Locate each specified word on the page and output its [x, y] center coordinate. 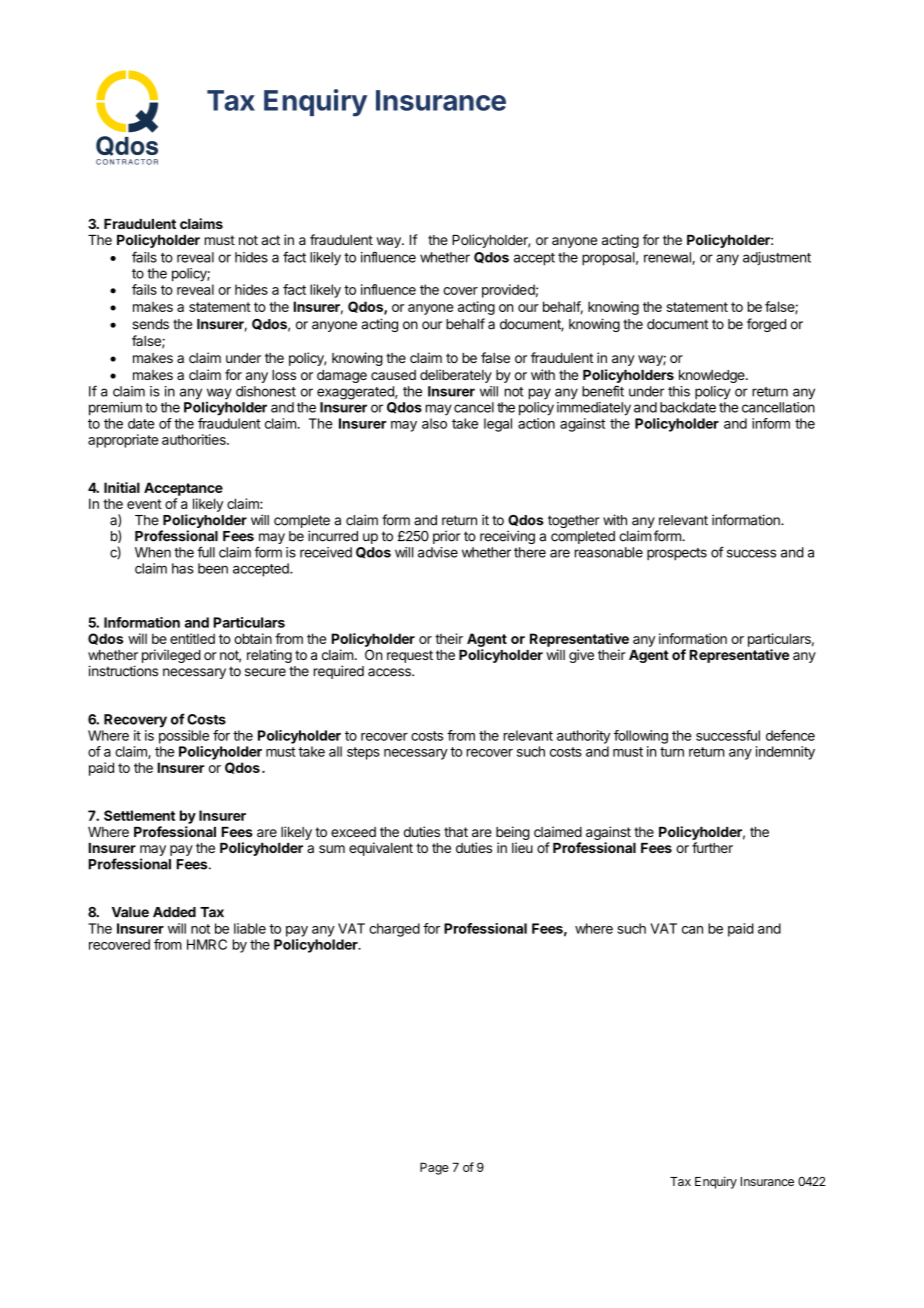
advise [438, 552]
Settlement [139, 815]
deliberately [456, 376]
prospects [677, 554]
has [183, 568]
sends [150, 324]
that [456, 832]
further [712, 847]
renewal [668, 258]
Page [434, 1168]
